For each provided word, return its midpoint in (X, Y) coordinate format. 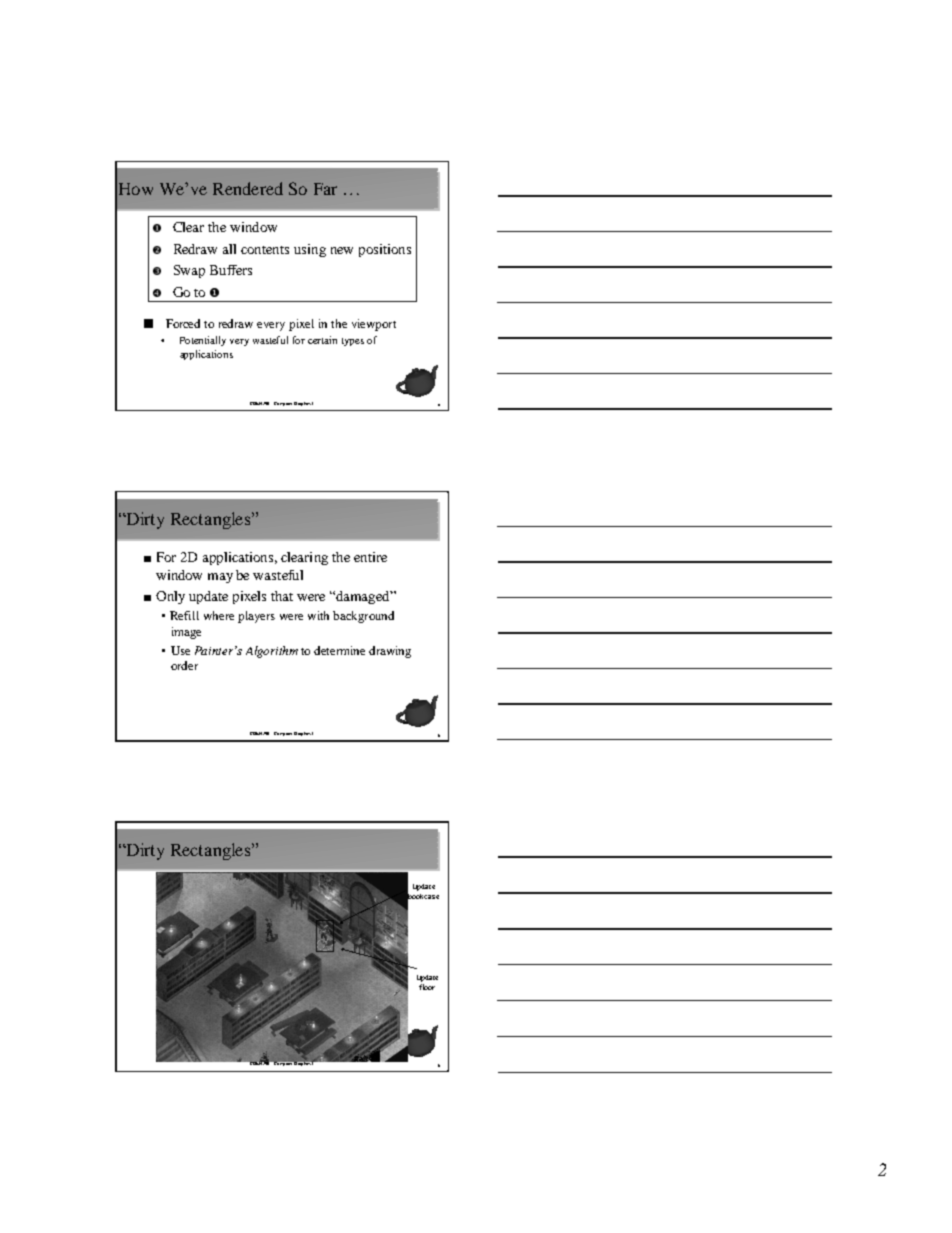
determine (339, 650)
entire (370, 557)
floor (427, 987)
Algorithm (272, 652)
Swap (189, 271)
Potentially (203, 341)
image (186, 633)
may (220, 578)
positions (385, 250)
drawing (390, 652)
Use (180, 650)
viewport (374, 325)
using (310, 250)
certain (322, 340)
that (282, 596)
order (184, 665)
